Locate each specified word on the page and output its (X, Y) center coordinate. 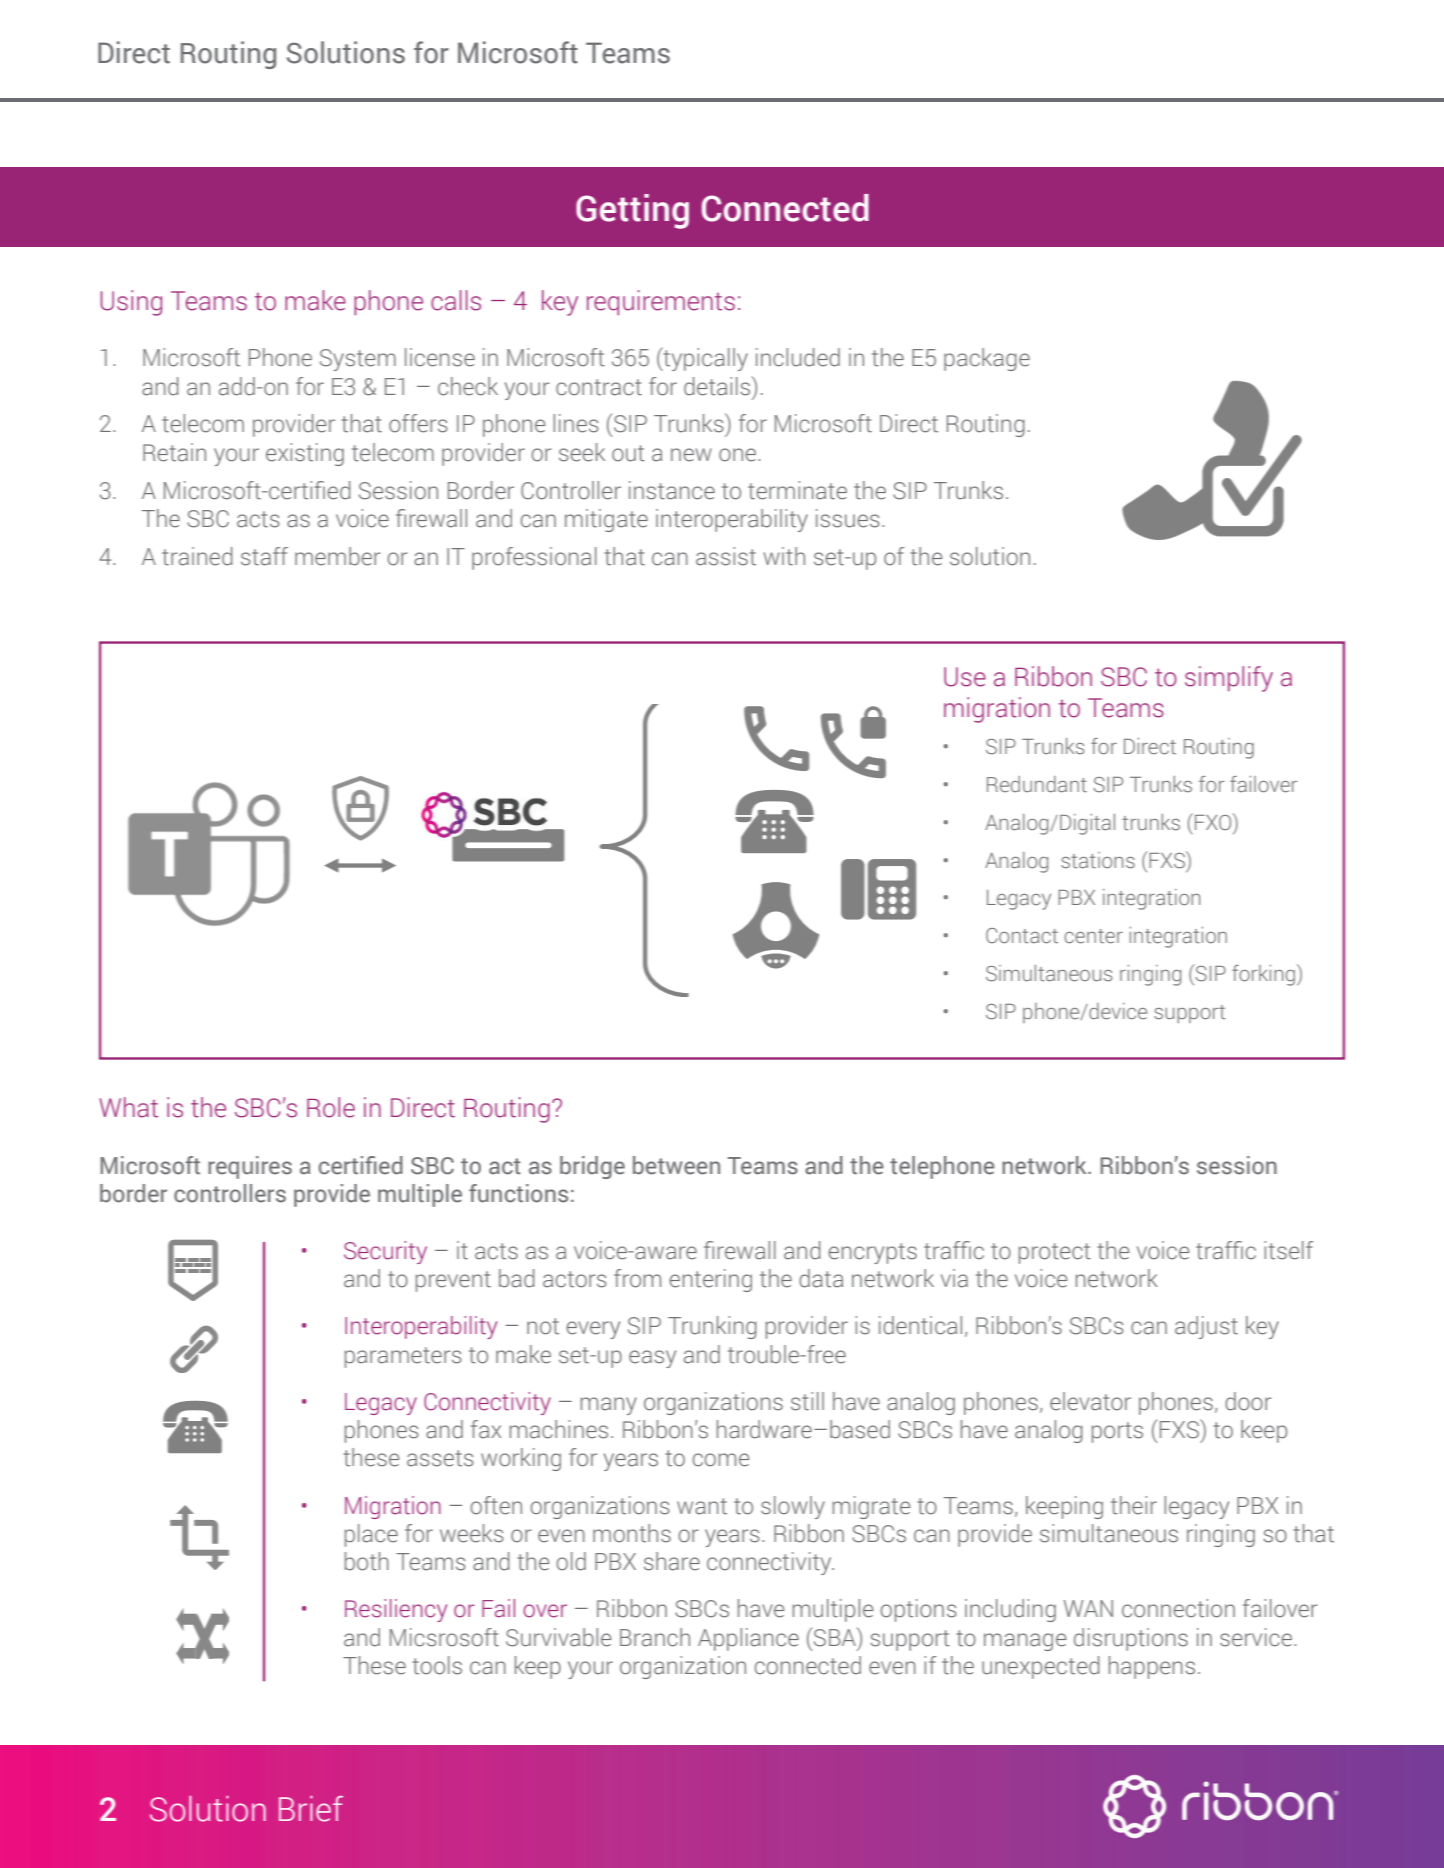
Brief (311, 1809)
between (676, 1165)
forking (1263, 975)
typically (704, 359)
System (358, 360)
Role (331, 1107)
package (987, 359)
